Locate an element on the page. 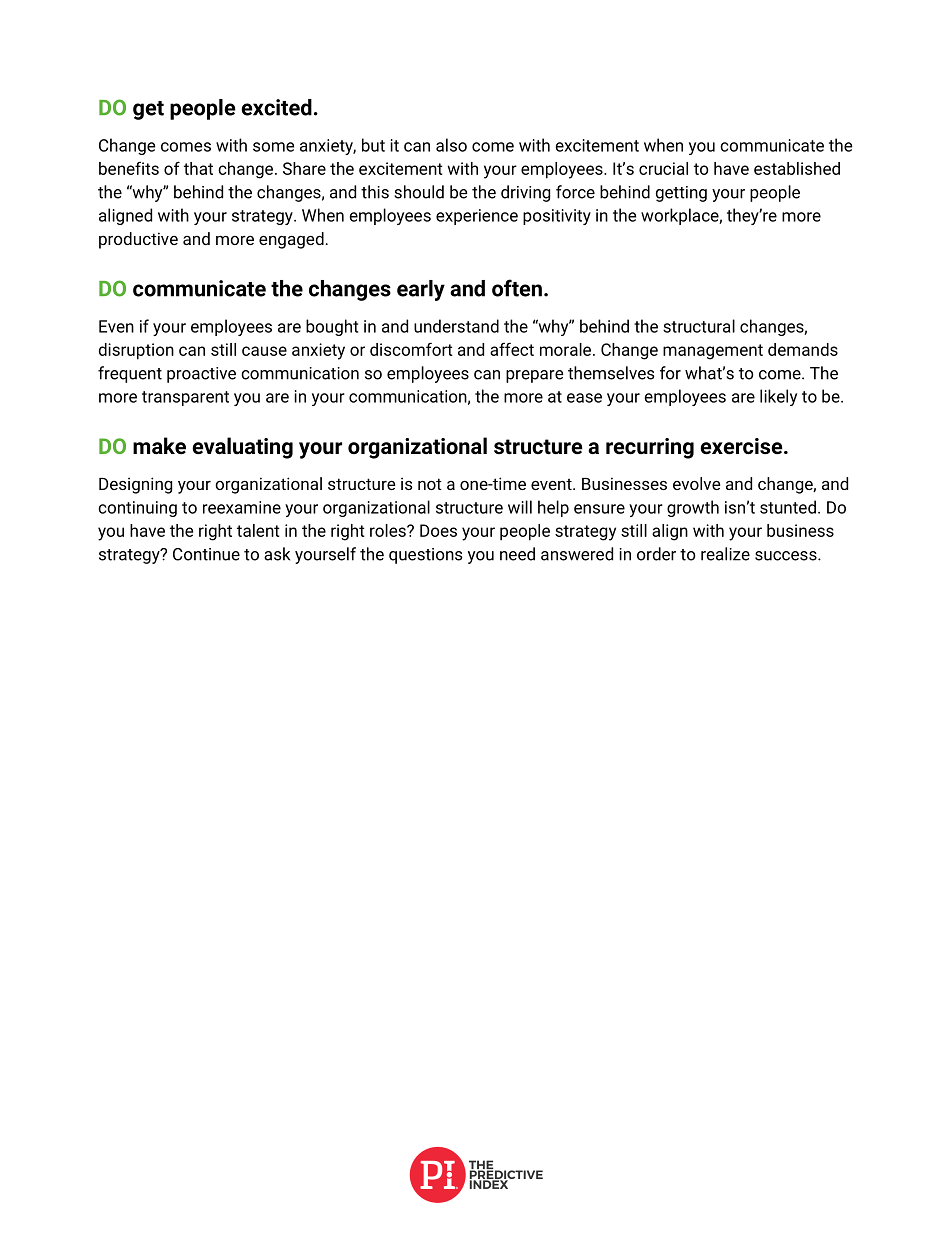  productive is located at coordinates (138, 240).
